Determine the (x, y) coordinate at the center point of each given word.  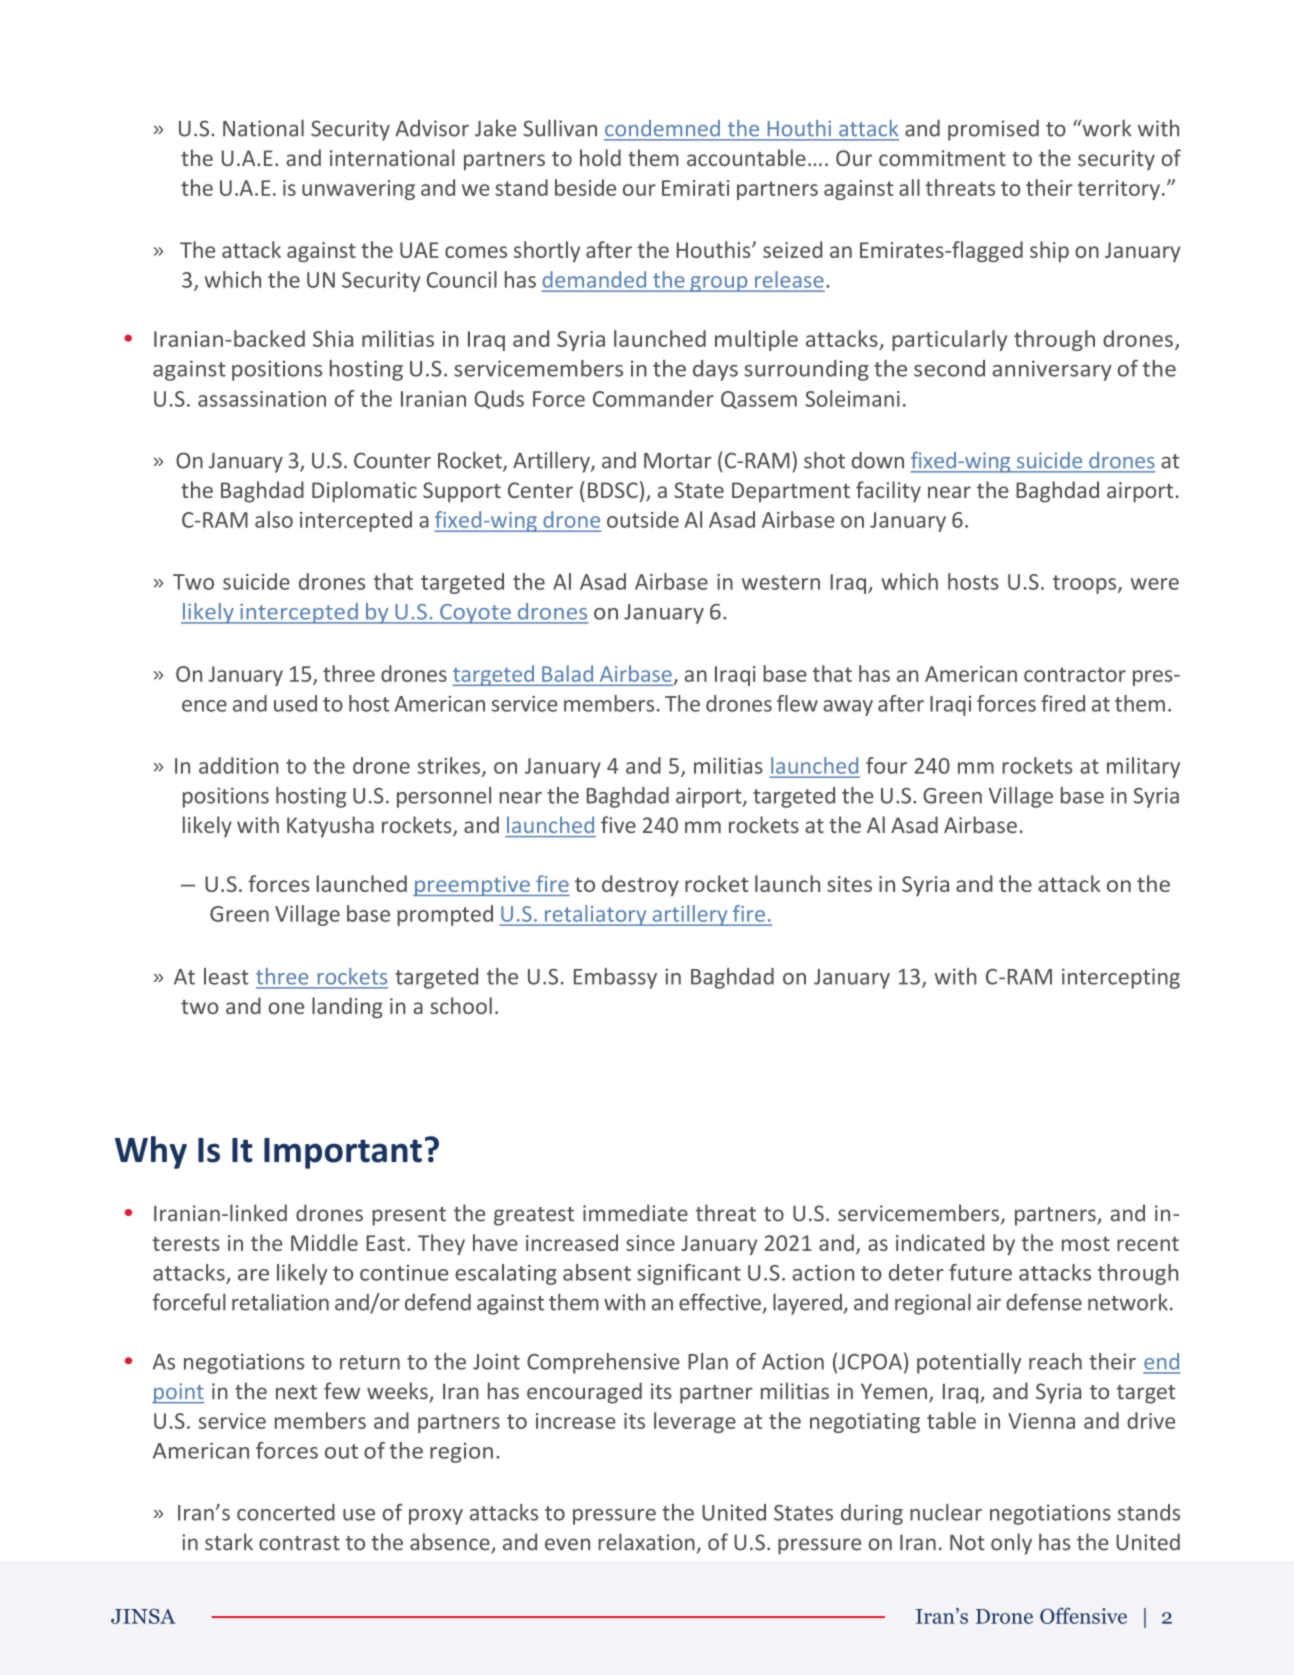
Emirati (695, 188)
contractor (1075, 674)
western (781, 582)
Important (343, 1153)
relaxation (646, 1542)
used (295, 703)
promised (993, 130)
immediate (635, 1213)
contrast (299, 1543)
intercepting (1121, 978)
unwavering (358, 190)
